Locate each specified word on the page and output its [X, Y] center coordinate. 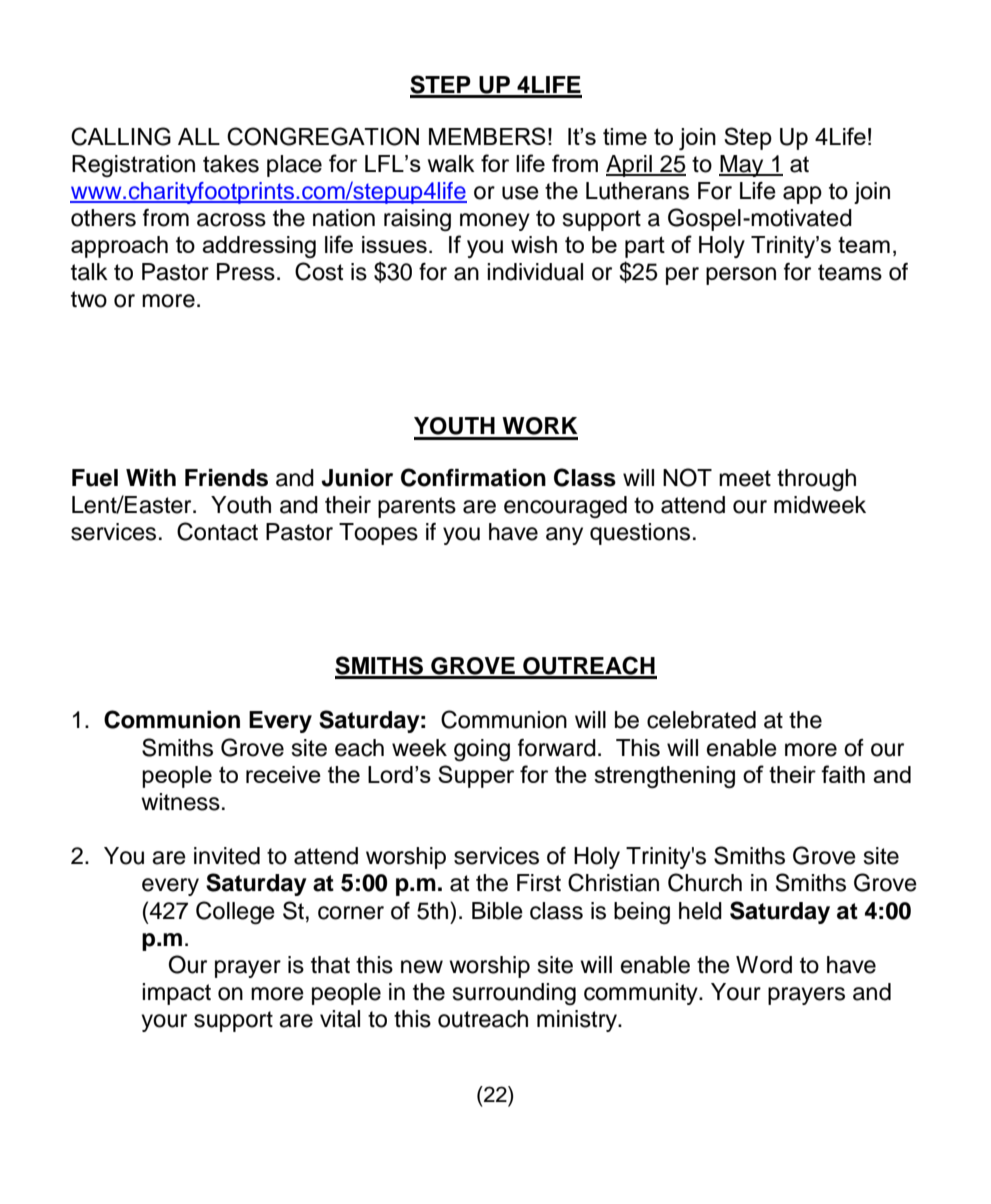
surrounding [514, 994]
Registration [133, 166]
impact [176, 994]
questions [640, 534]
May [742, 166]
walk [451, 163]
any [564, 536]
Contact [217, 531]
